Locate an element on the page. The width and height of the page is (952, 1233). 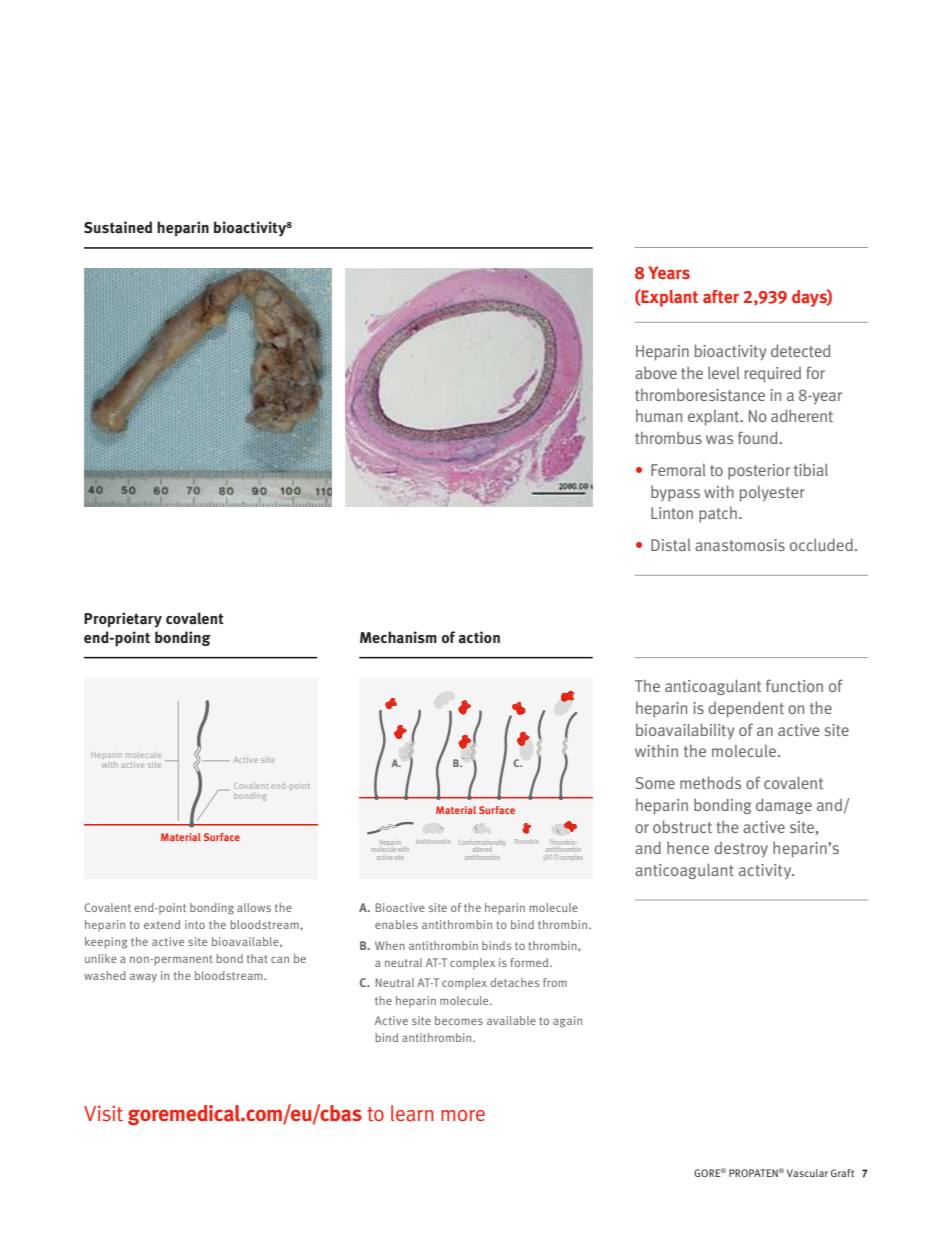
Sustained is located at coordinates (118, 227).
